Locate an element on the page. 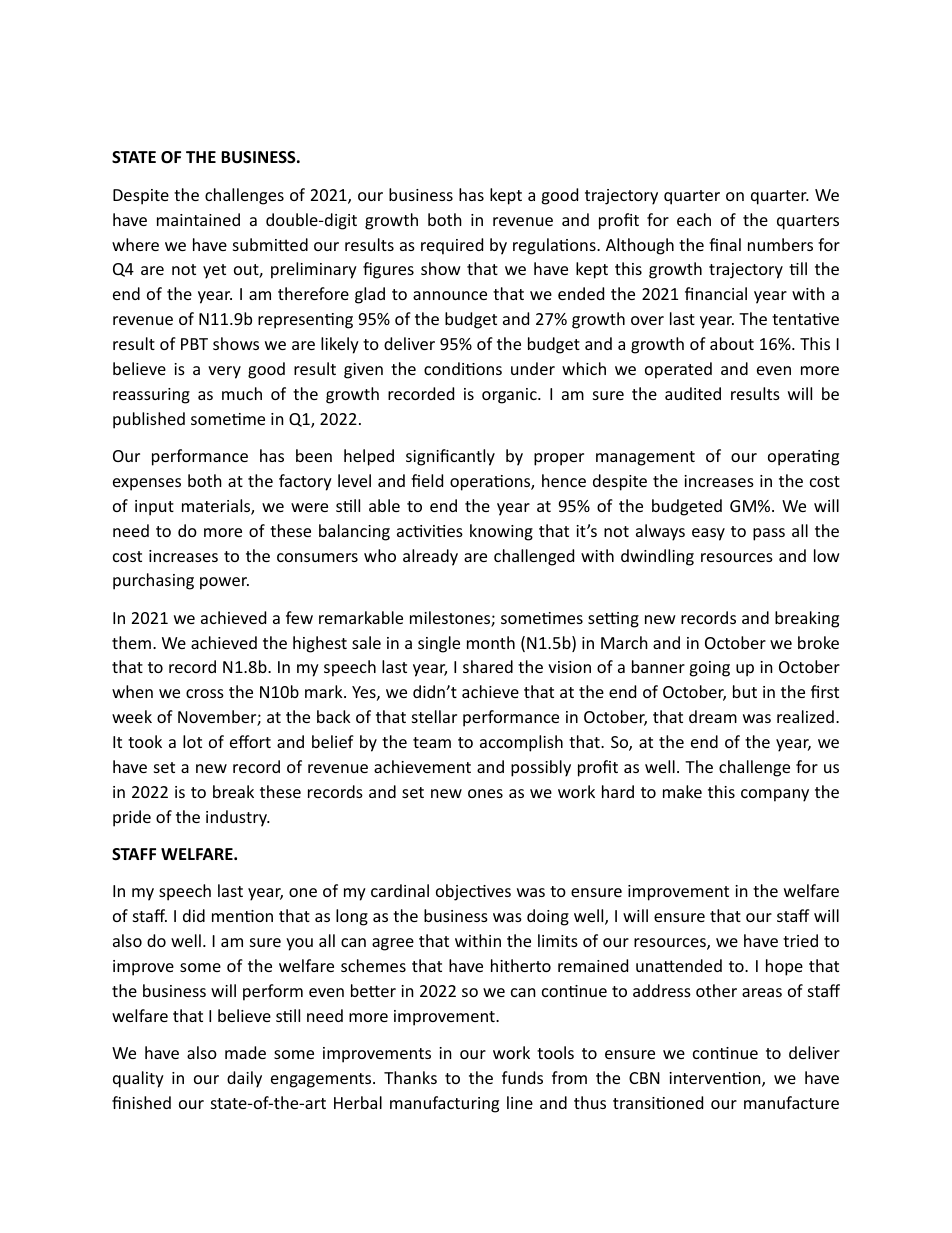 This document has width=952, height=1233. yet is located at coordinates (214, 271).
